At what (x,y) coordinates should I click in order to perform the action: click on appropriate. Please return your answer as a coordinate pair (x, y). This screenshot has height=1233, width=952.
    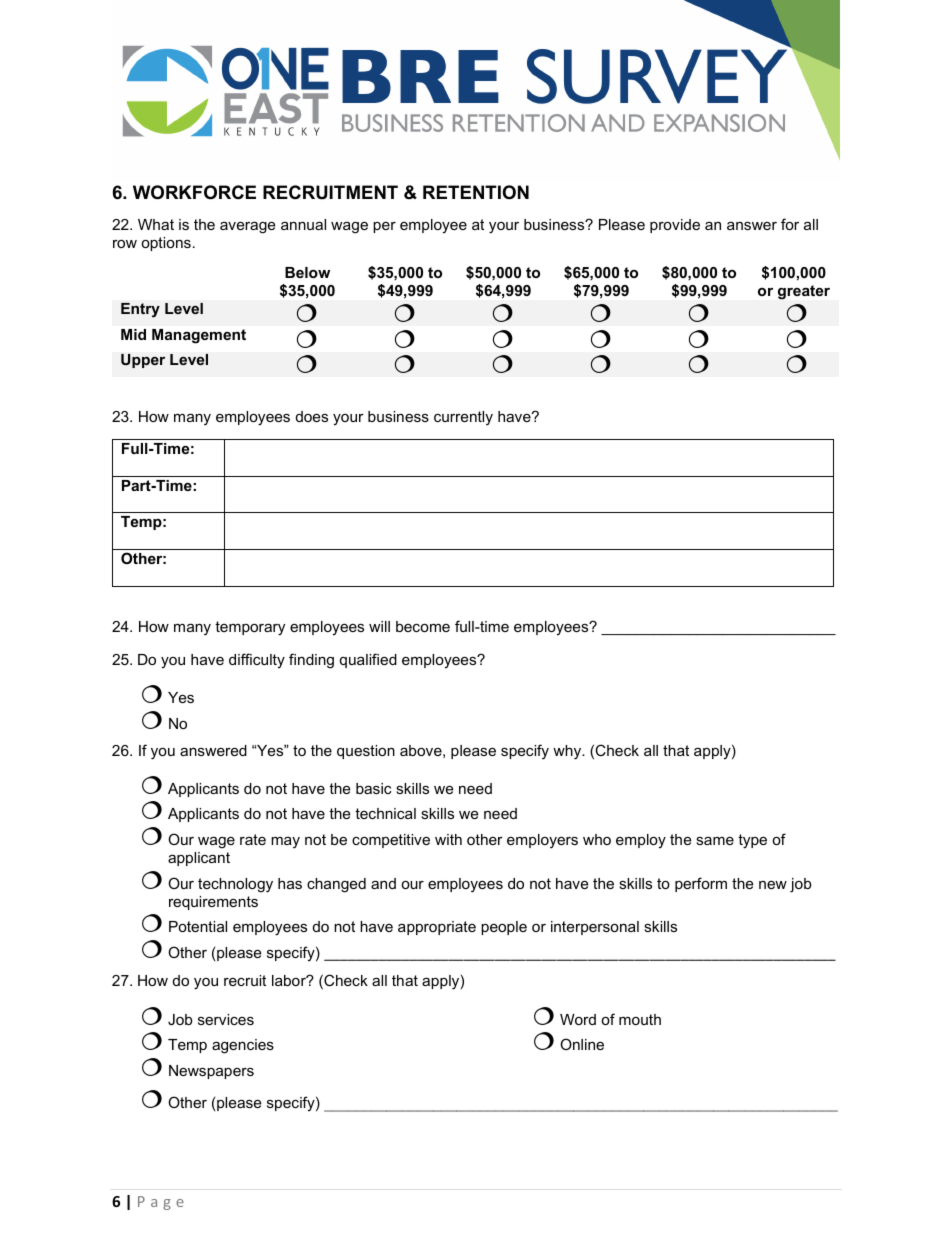
    Looking at the image, I should click on (437, 928).
